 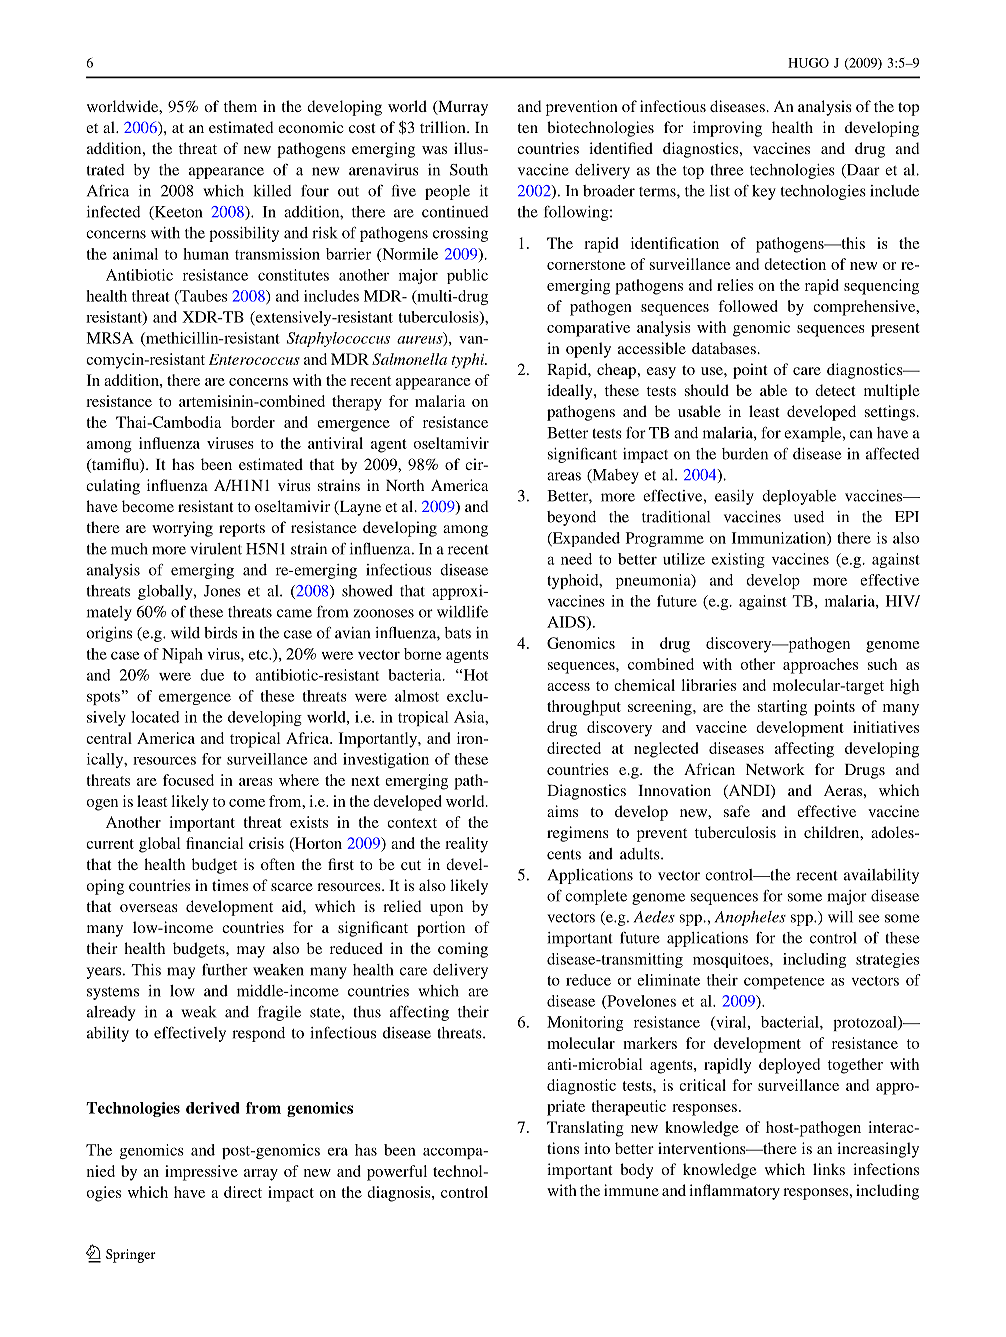 What do you see at coordinates (585, 1129) in the page?
I see `Translating` at bounding box center [585, 1129].
